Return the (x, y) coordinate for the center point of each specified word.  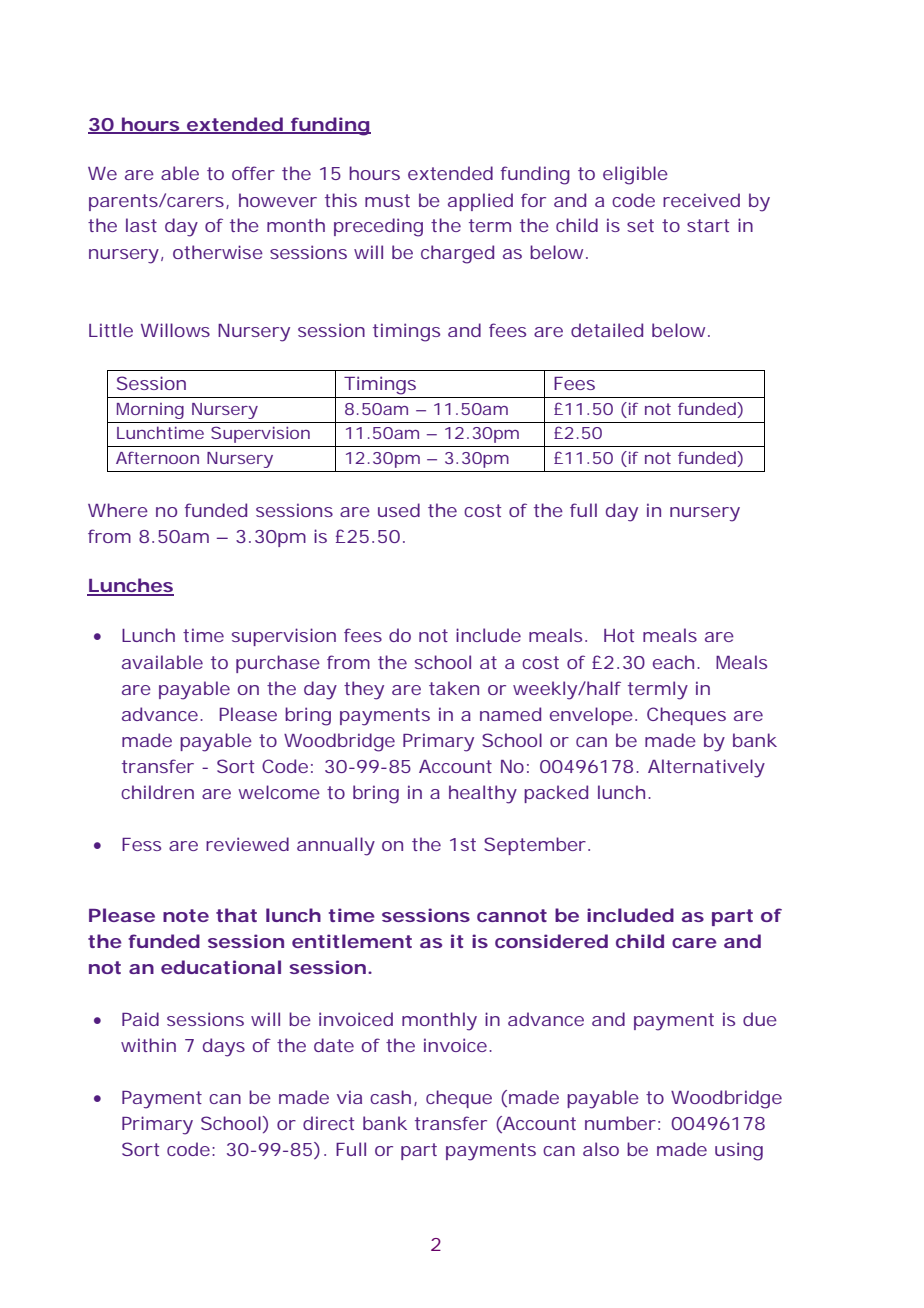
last (141, 225)
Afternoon (157, 457)
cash (390, 1097)
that (236, 915)
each (673, 662)
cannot (512, 915)
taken (454, 688)
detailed (607, 330)
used (399, 510)
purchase (278, 664)
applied (480, 202)
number (620, 1123)
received (701, 200)
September (535, 846)
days (224, 1047)
